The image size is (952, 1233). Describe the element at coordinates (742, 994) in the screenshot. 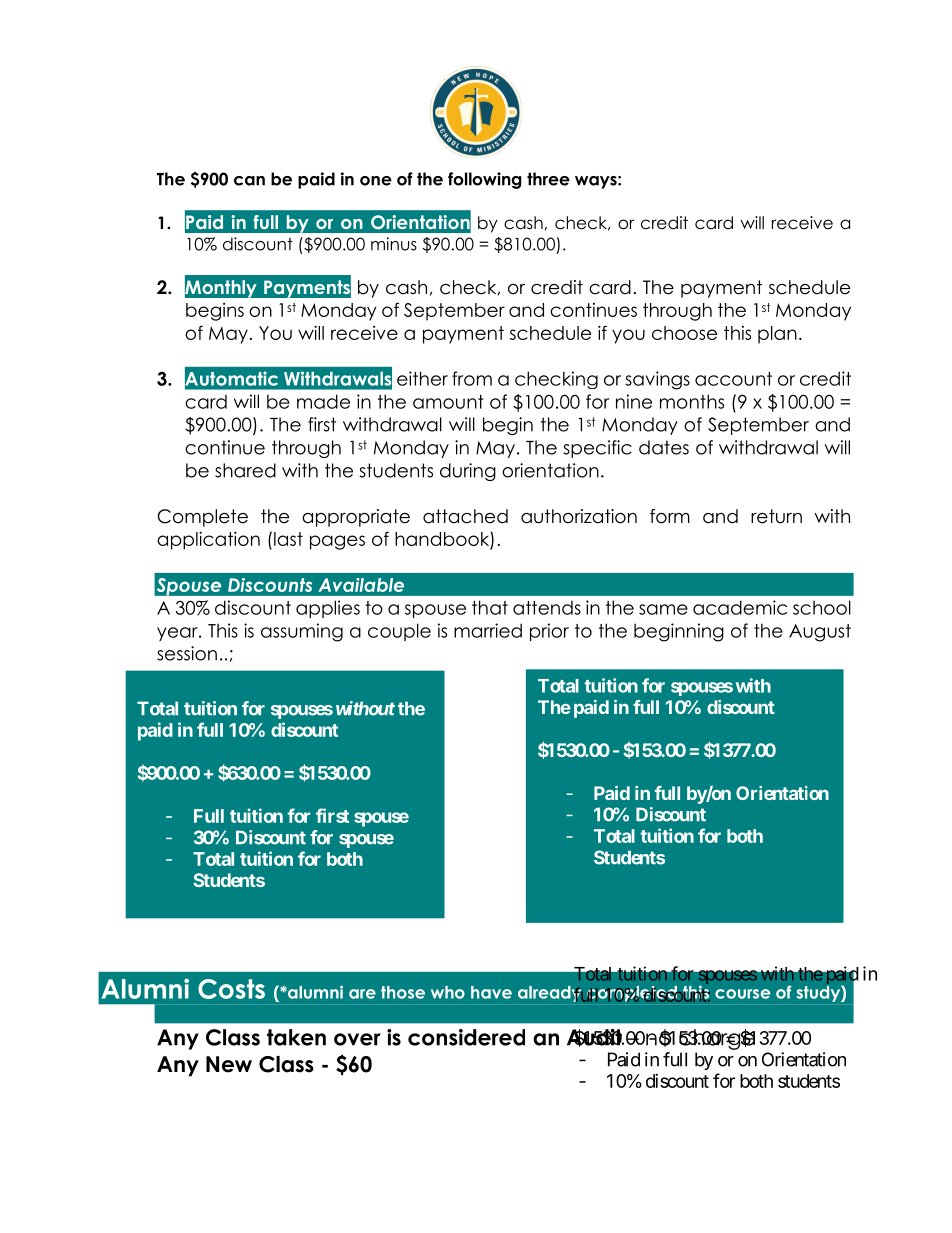

I see `course` at that location.
